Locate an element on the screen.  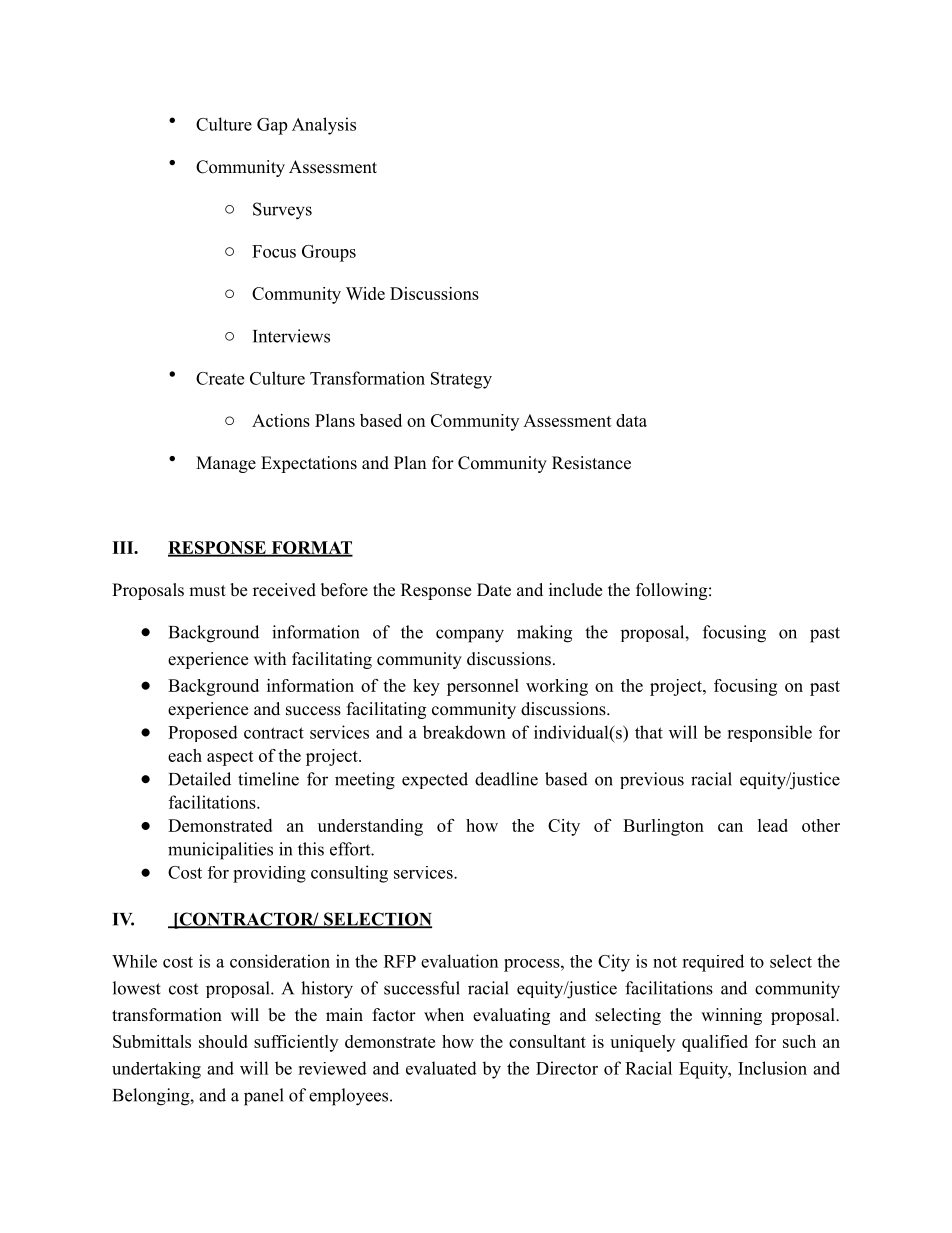
Date is located at coordinates (494, 590).
